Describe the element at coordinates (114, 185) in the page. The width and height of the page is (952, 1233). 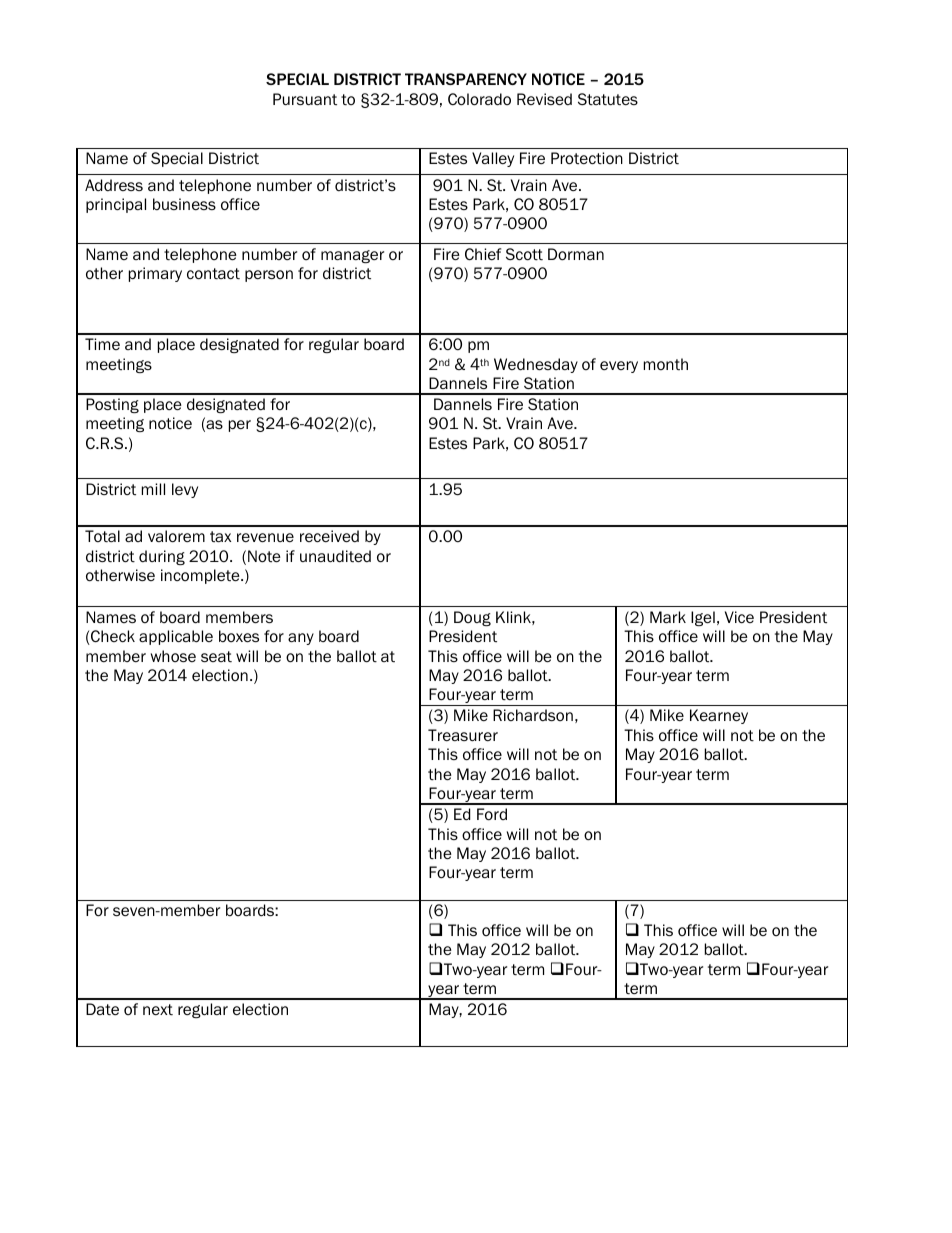
I see `Address` at that location.
